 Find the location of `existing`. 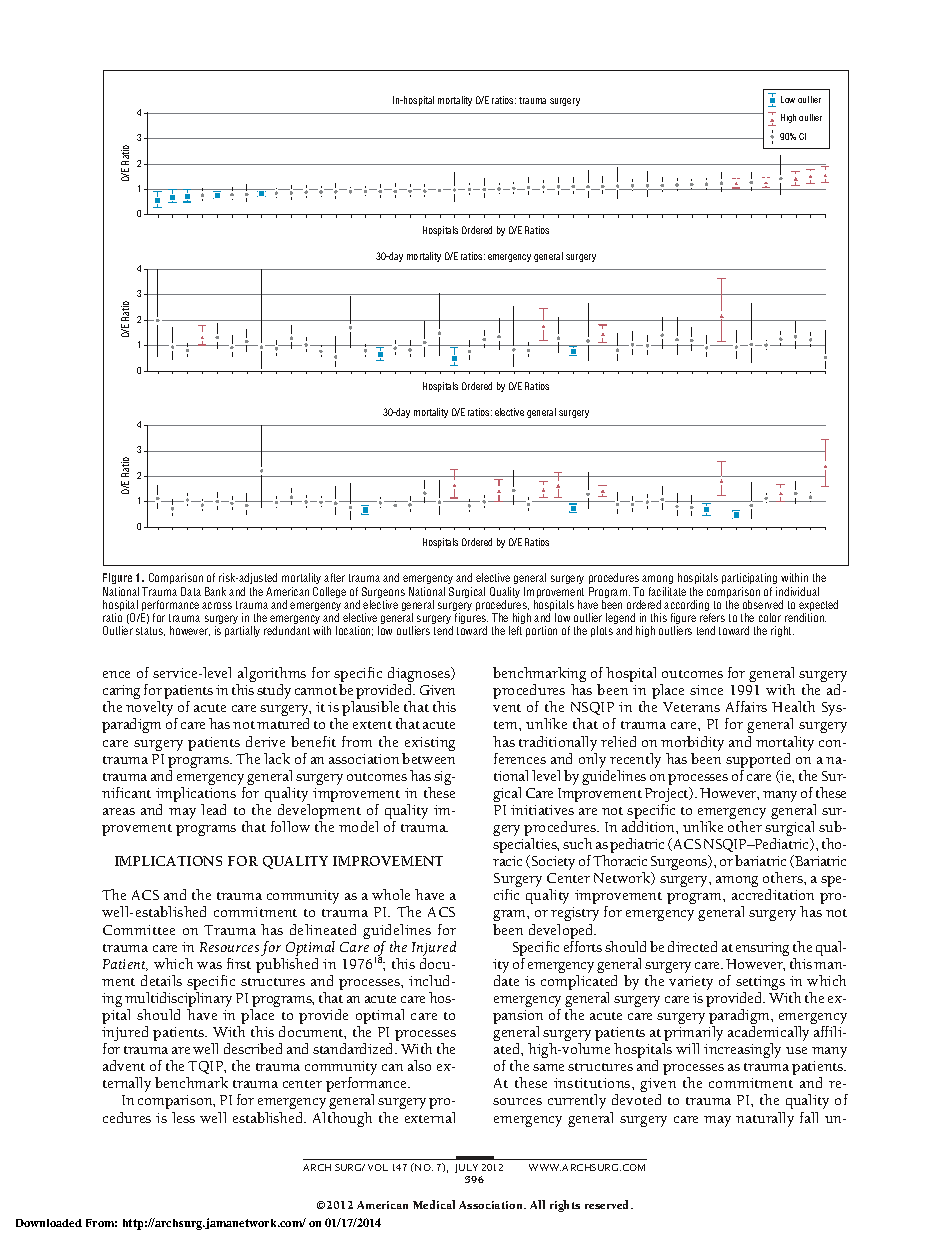

existing is located at coordinates (430, 744).
